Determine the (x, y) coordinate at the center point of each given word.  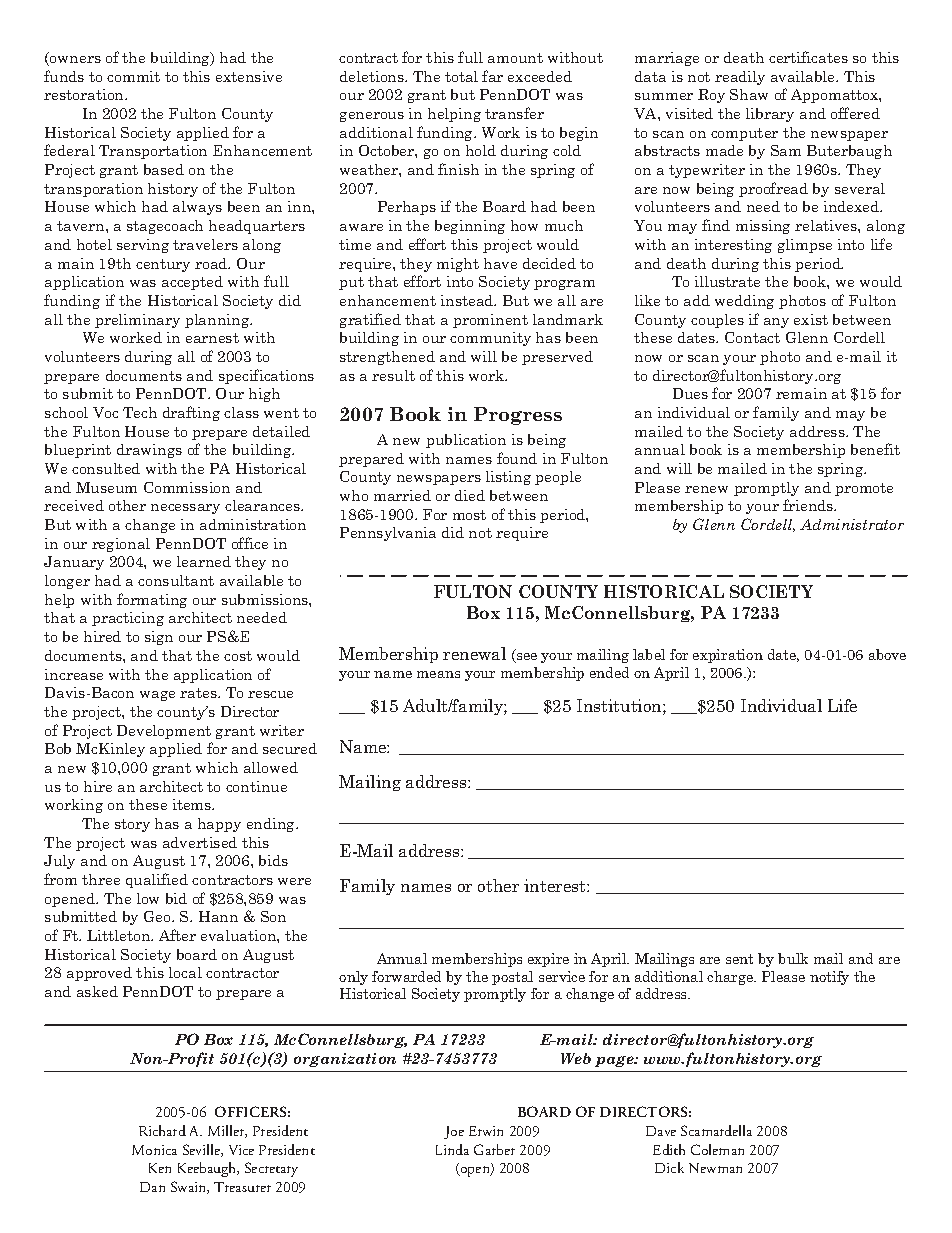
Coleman (717, 1149)
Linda (452, 1149)
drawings (149, 451)
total (461, 76)
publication (466, 441)
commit (133, 76)
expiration (728, 656)
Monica (154, 1150)
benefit (875, 449)
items (193, 804)
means (438, 674)
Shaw (749, 94)
